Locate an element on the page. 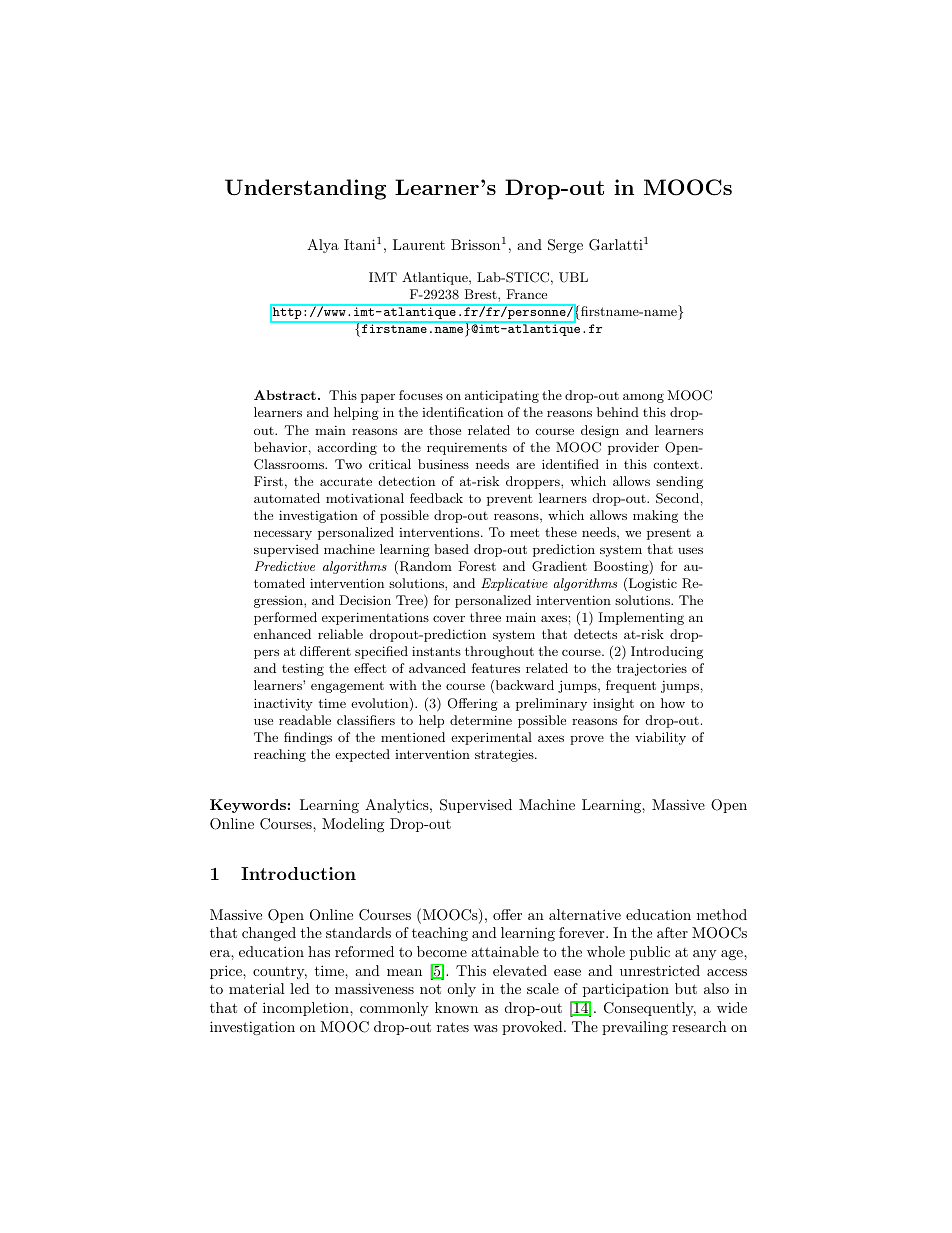 Image resolution: width=952 pixels, height=1233 pixels. reaching is located at coordinates (280, 755).
